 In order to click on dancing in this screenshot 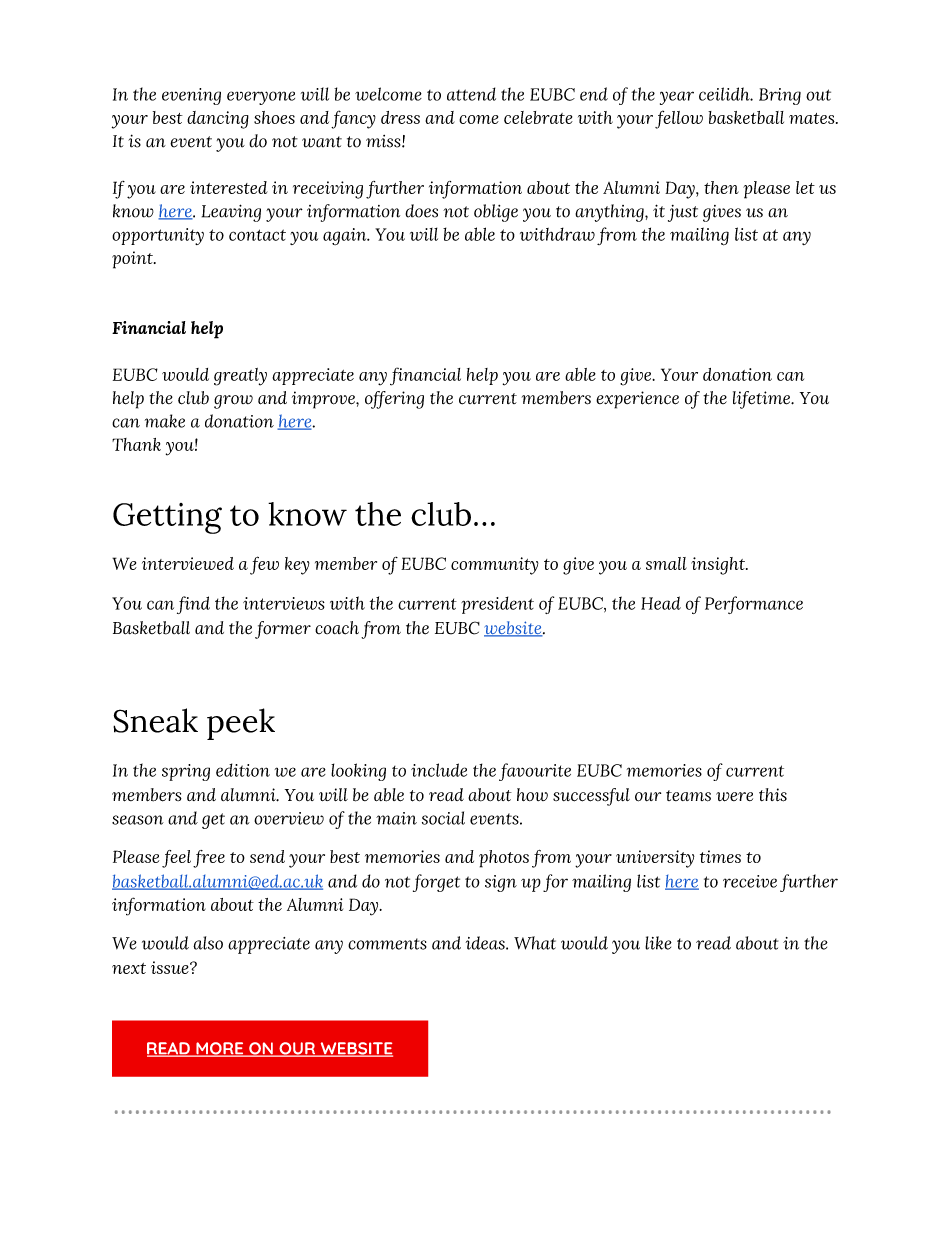, I will do `click(218, 120)`.
